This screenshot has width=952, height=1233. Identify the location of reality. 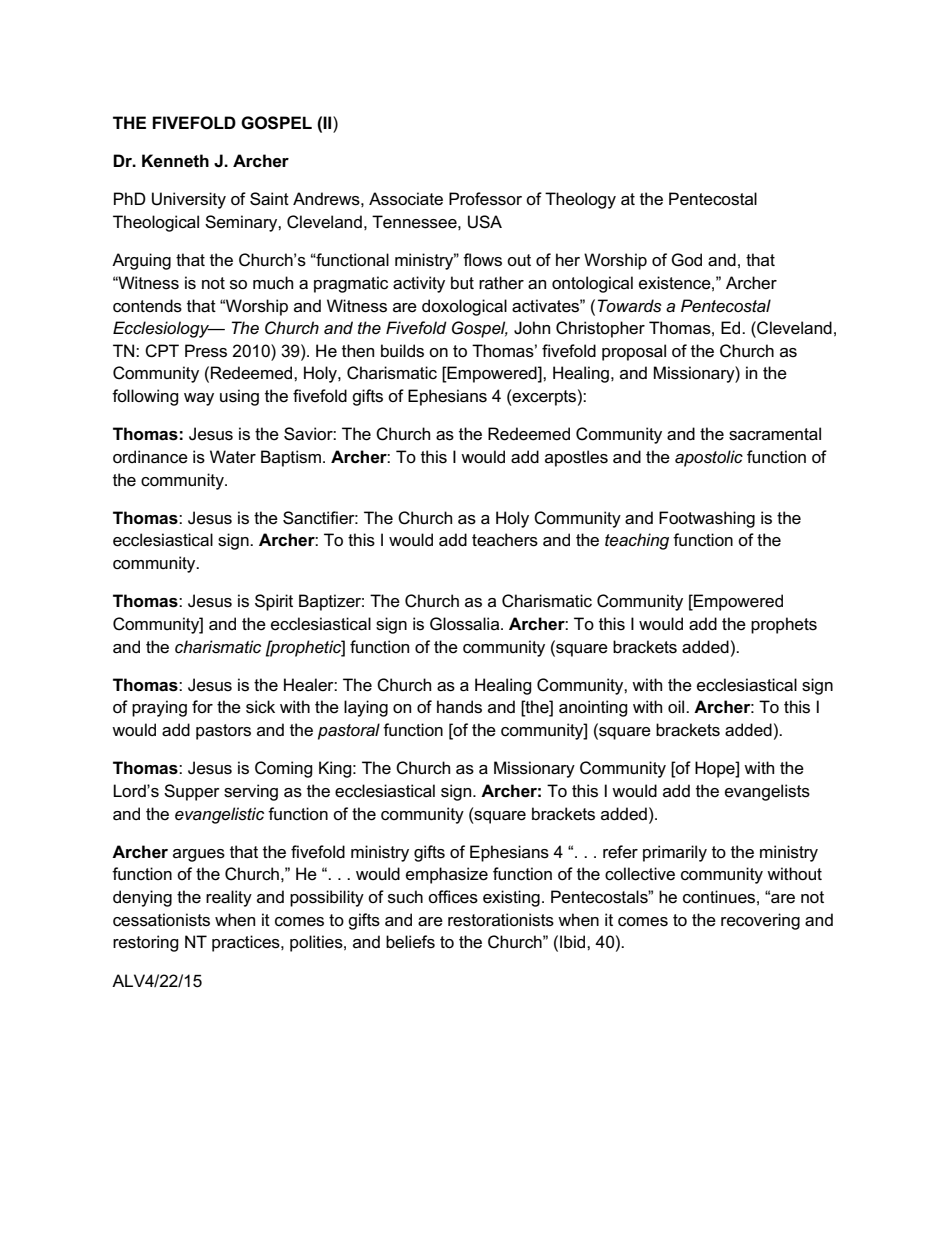
(229, 898).
